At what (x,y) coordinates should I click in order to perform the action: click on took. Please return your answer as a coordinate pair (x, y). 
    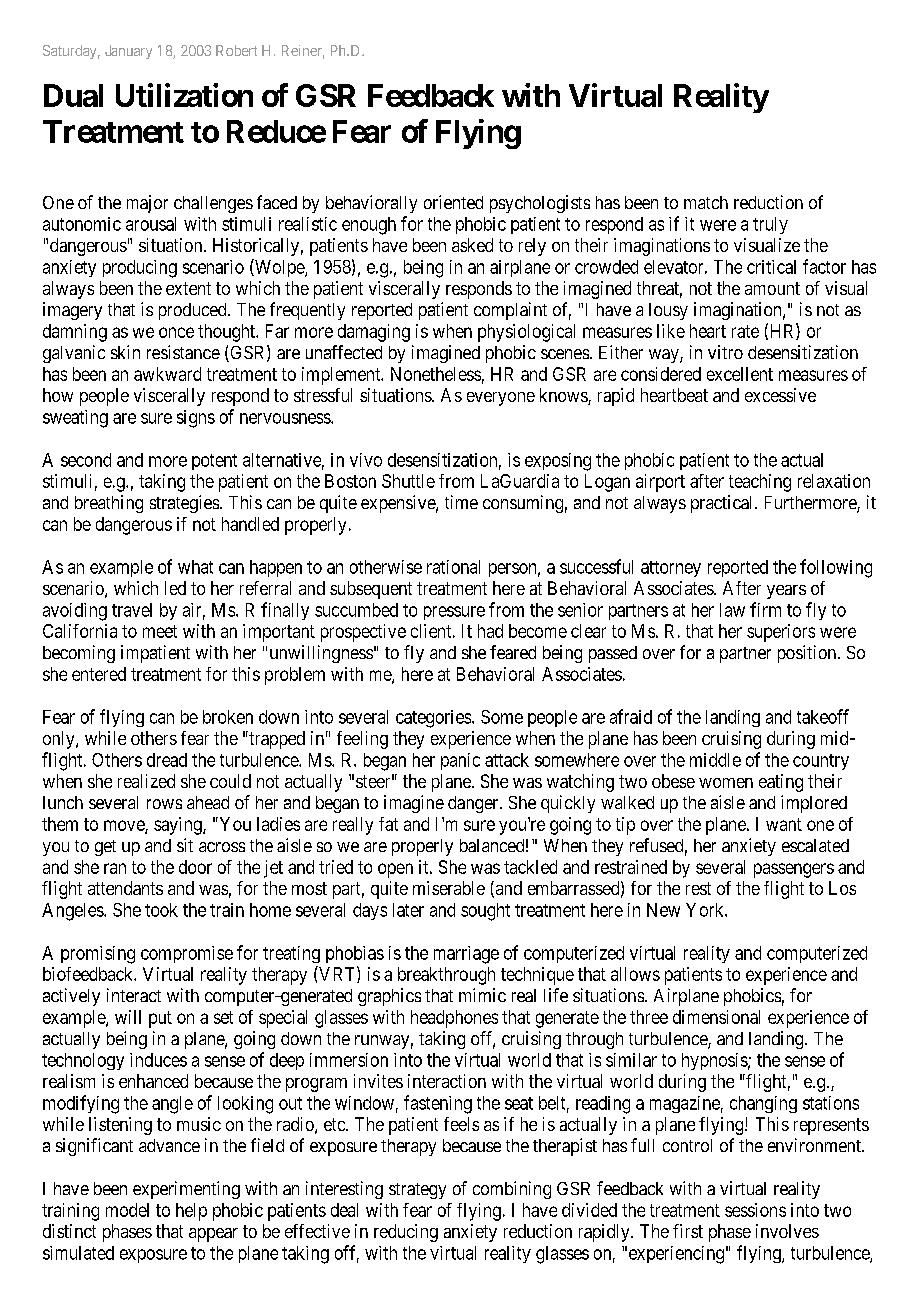
    Looking at the image, I should click on (161, 910).
